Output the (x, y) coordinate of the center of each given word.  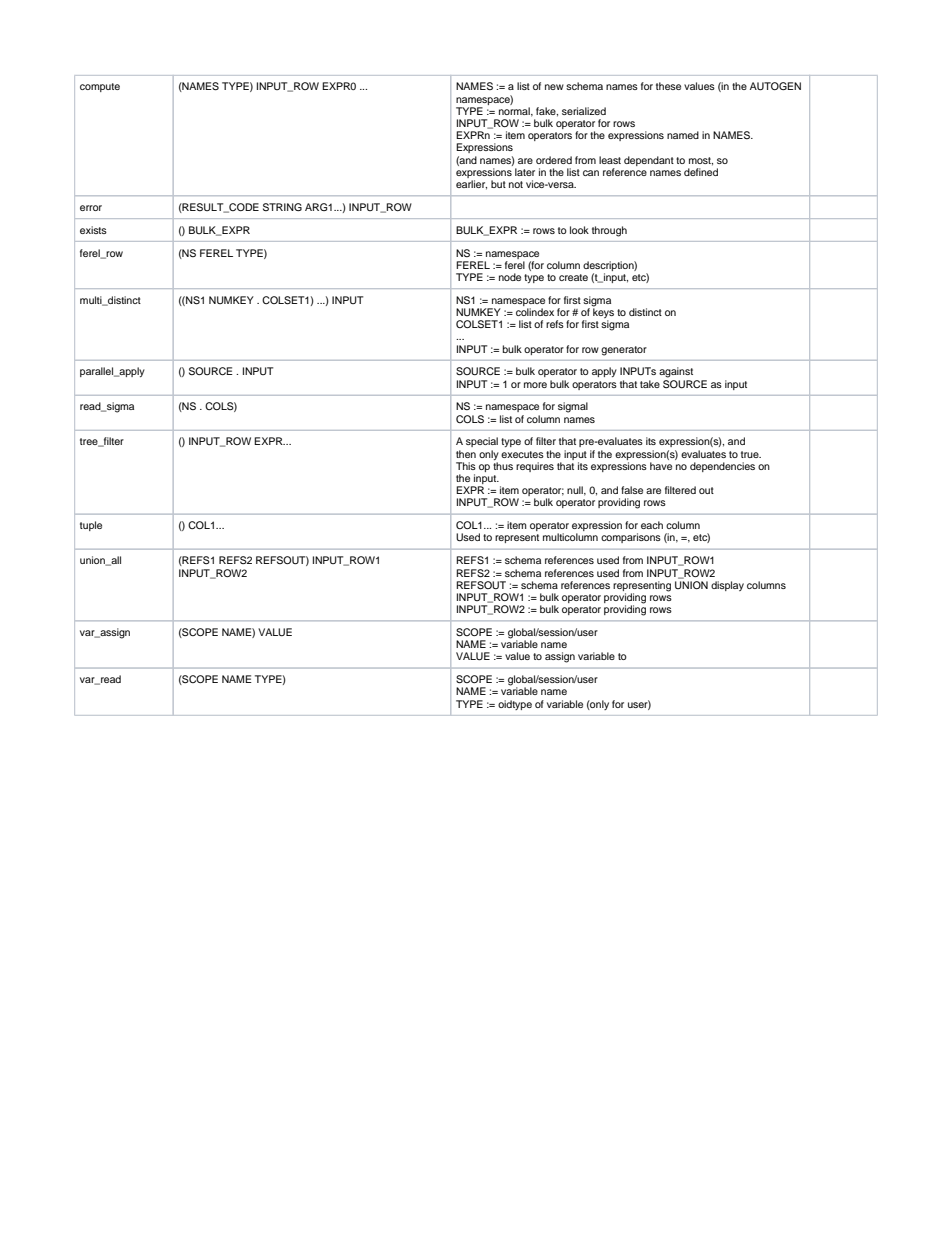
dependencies (722, 467)
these (668, 86)
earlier (471, 185)
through (609, 231)
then (466, 454)
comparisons (631, 538)
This (466, 466)
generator (624, 351)
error (91, 208)
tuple (91, 526)
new (554, 87)
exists (93, 230)
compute (100, 87)
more (535, 385)
